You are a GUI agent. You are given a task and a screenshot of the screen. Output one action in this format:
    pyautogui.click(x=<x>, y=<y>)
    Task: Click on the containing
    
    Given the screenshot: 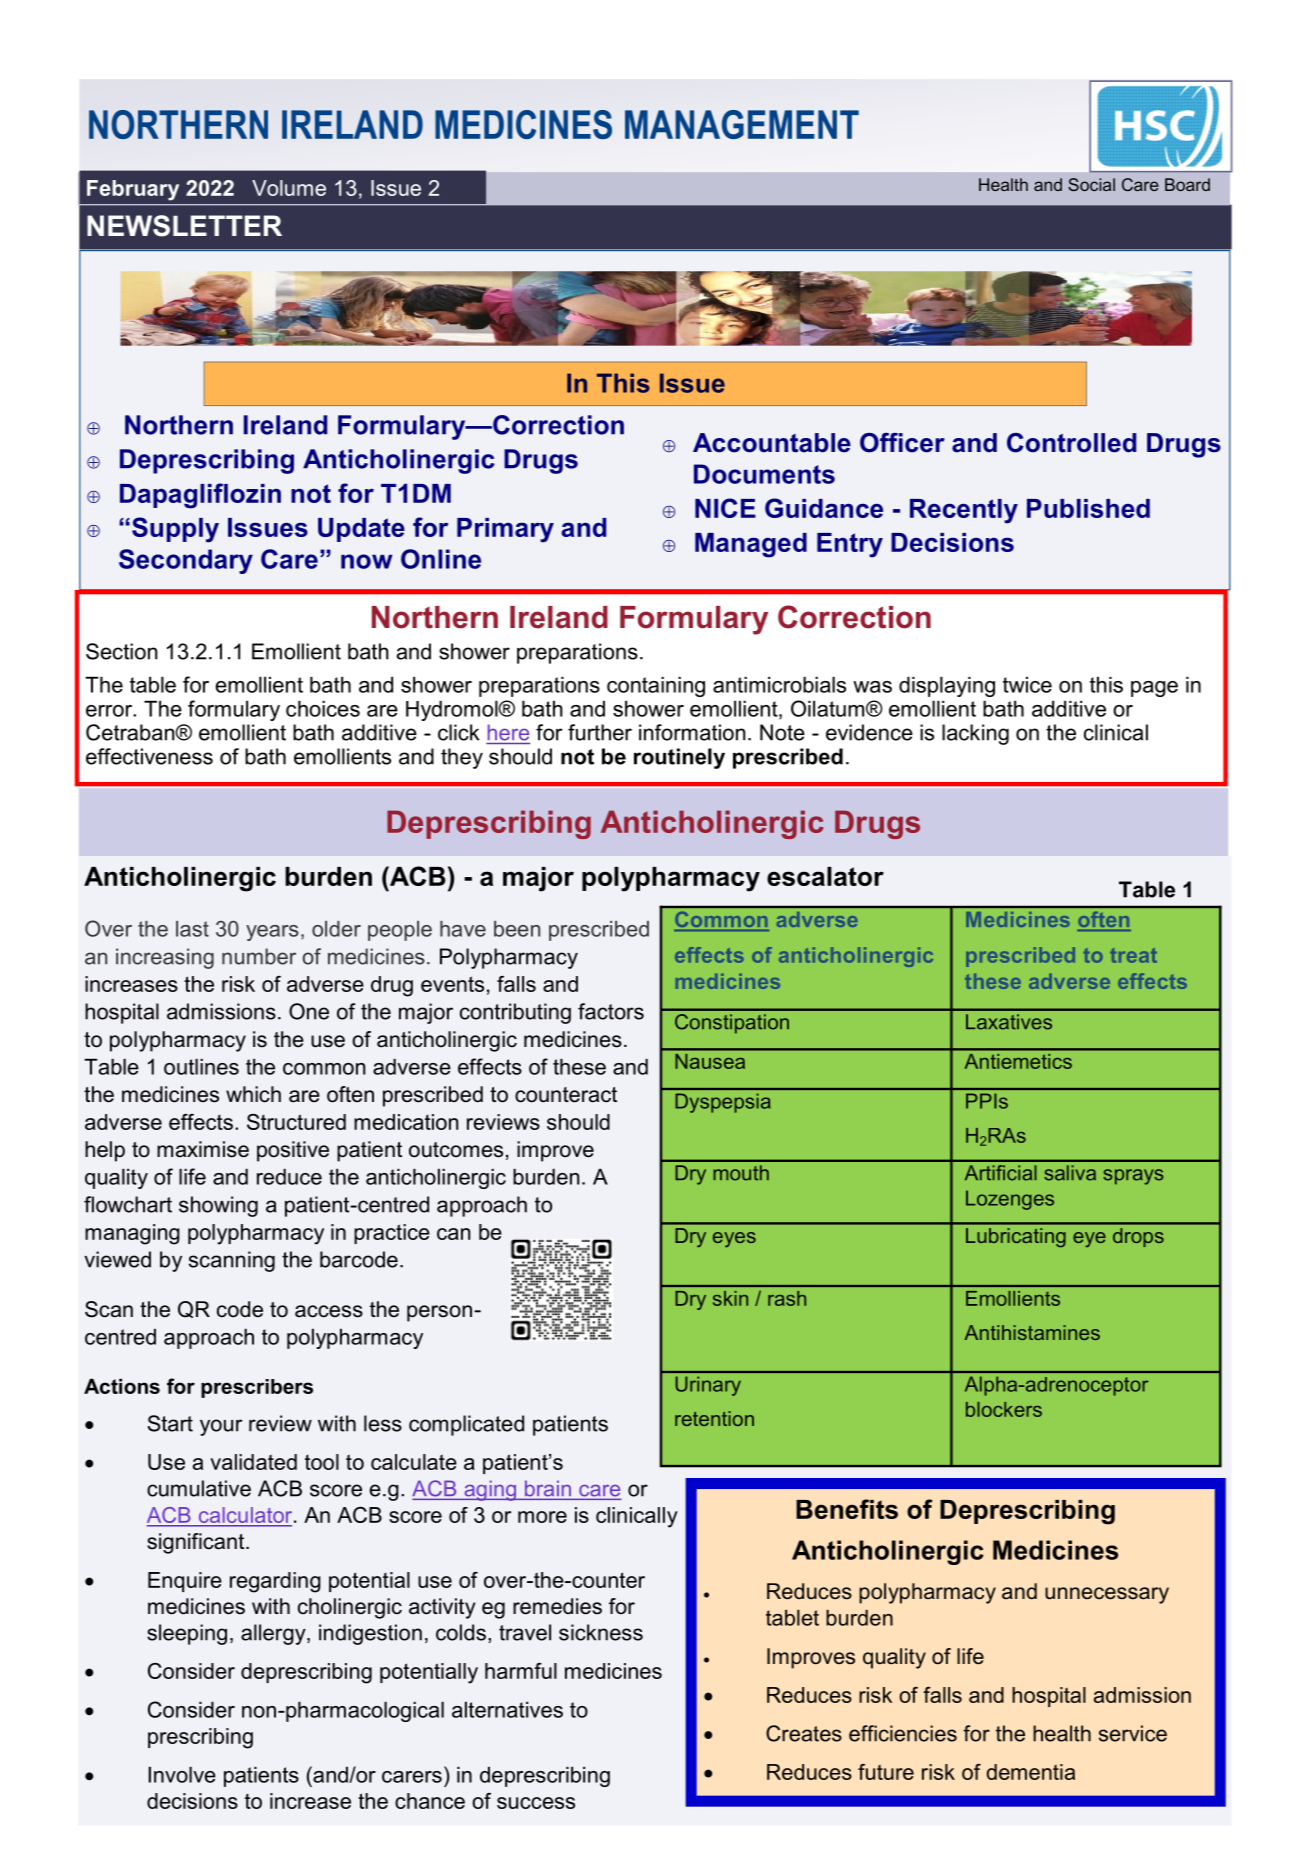 What is the action you would take?
    pyautogui.click(x=656, y=686)
